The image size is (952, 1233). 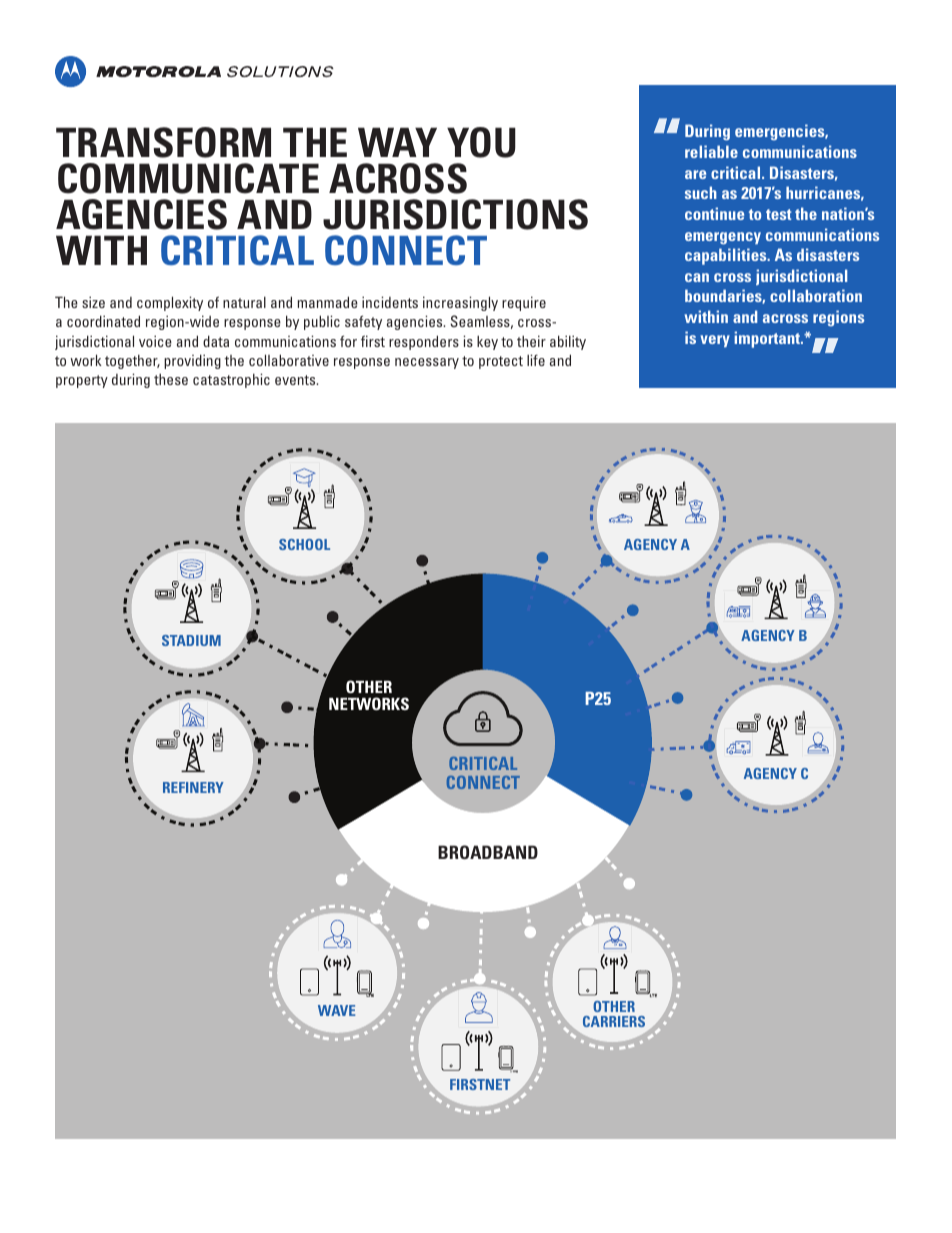 I want to click on YOU, so click(x=481, y=142).
